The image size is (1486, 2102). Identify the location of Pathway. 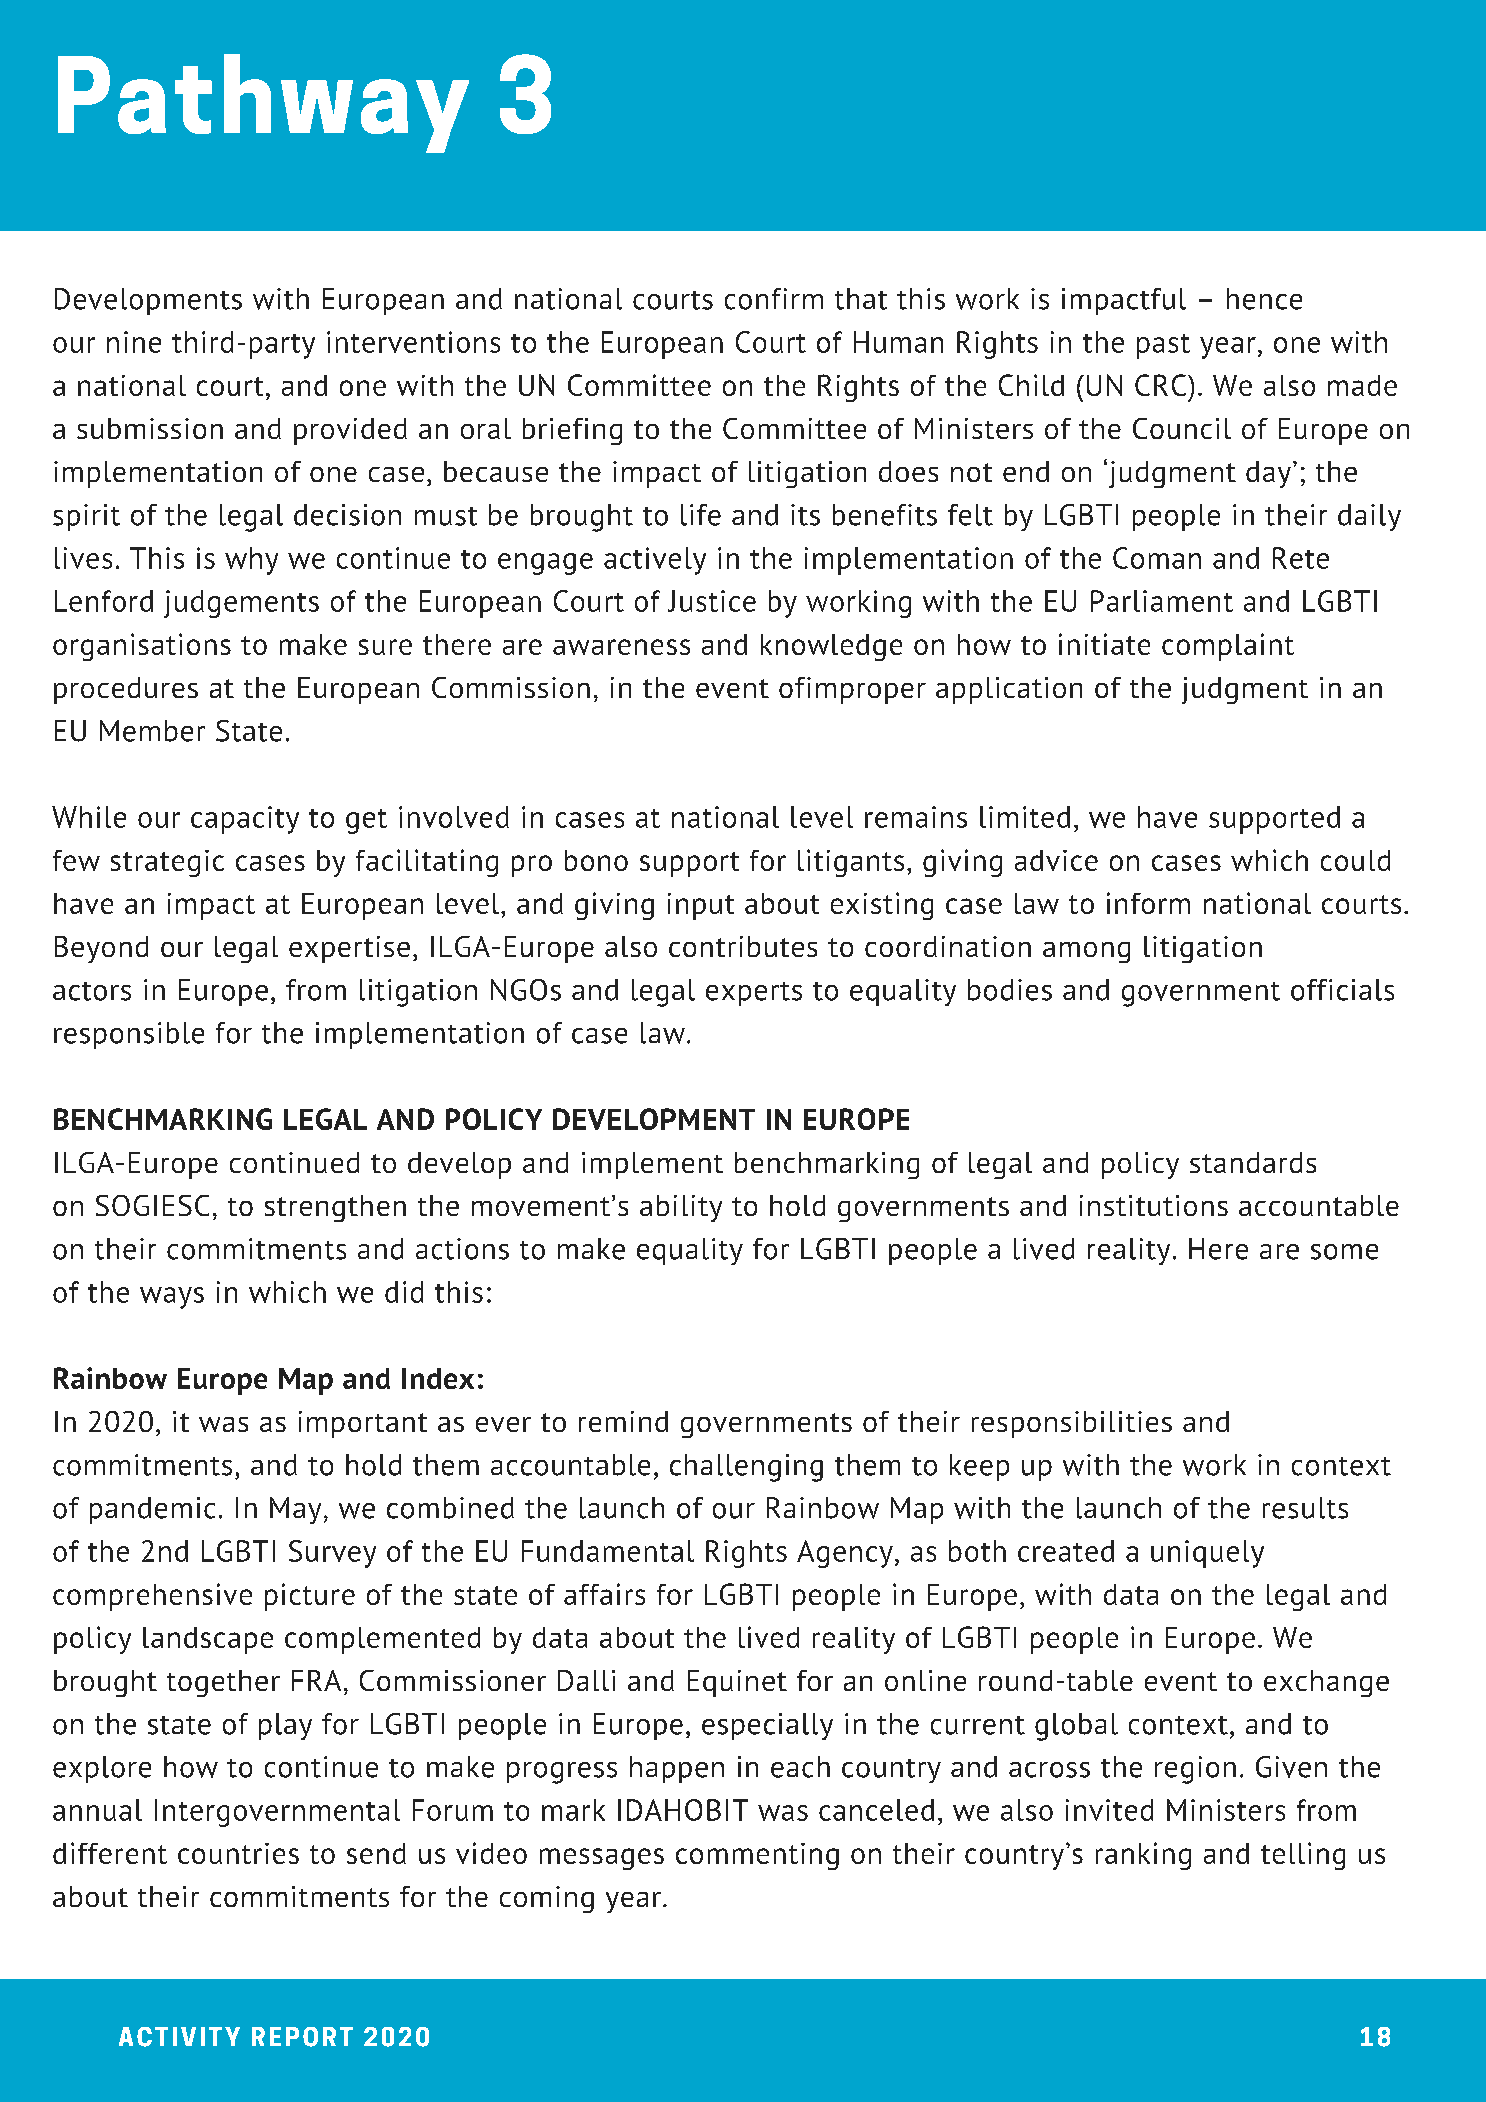
(263, 103).
